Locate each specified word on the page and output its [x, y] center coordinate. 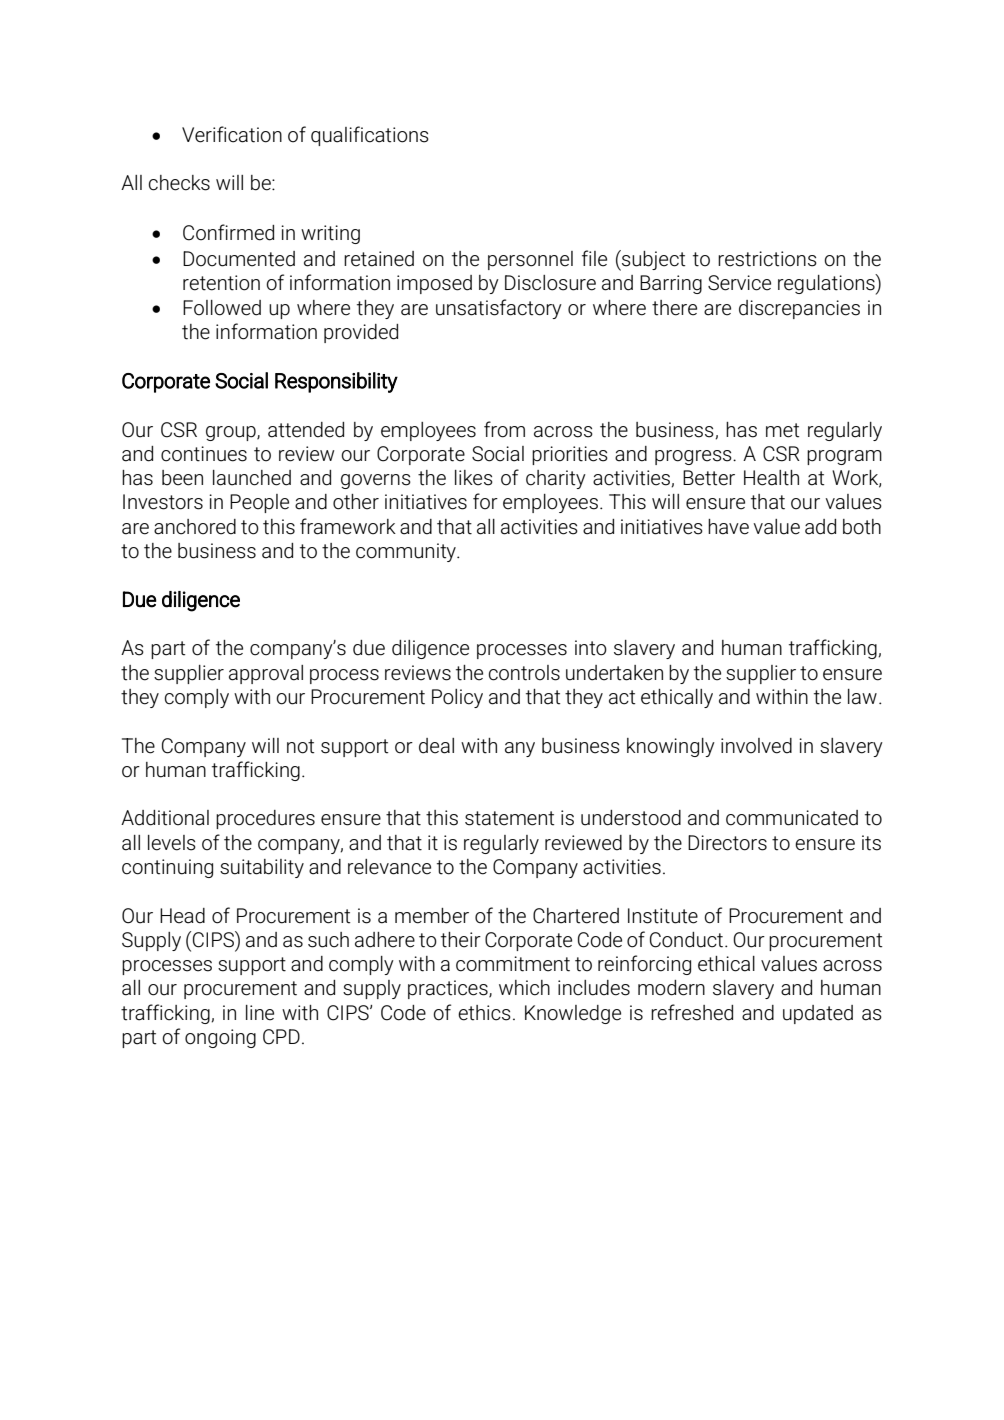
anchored [195, 527]
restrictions [767, 259]
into [591, 648]
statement [510, 818]
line [260, 1013]
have [728, 527]
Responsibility [336, 382]
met [783, 430]
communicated [792, 818]
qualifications [370, 136]
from [504, 429]
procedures [265, 819]
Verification [232, 134]
